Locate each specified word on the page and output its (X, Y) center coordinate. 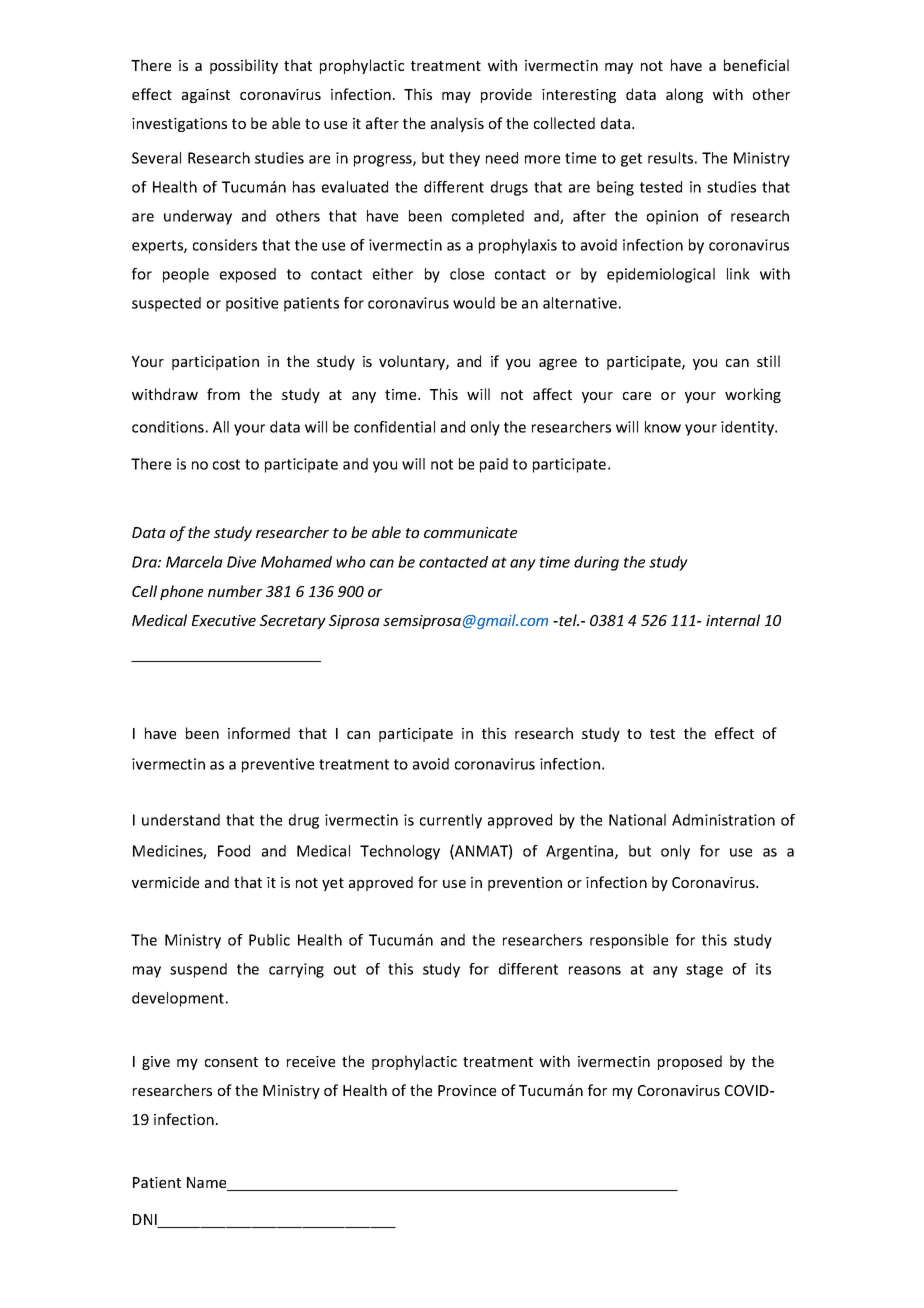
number (235, 591)
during (596, 563)
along (684, 95)
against (206, 96)
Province (467, 1090)
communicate (470, 532)
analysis (457, 124)
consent (231, 1062)
